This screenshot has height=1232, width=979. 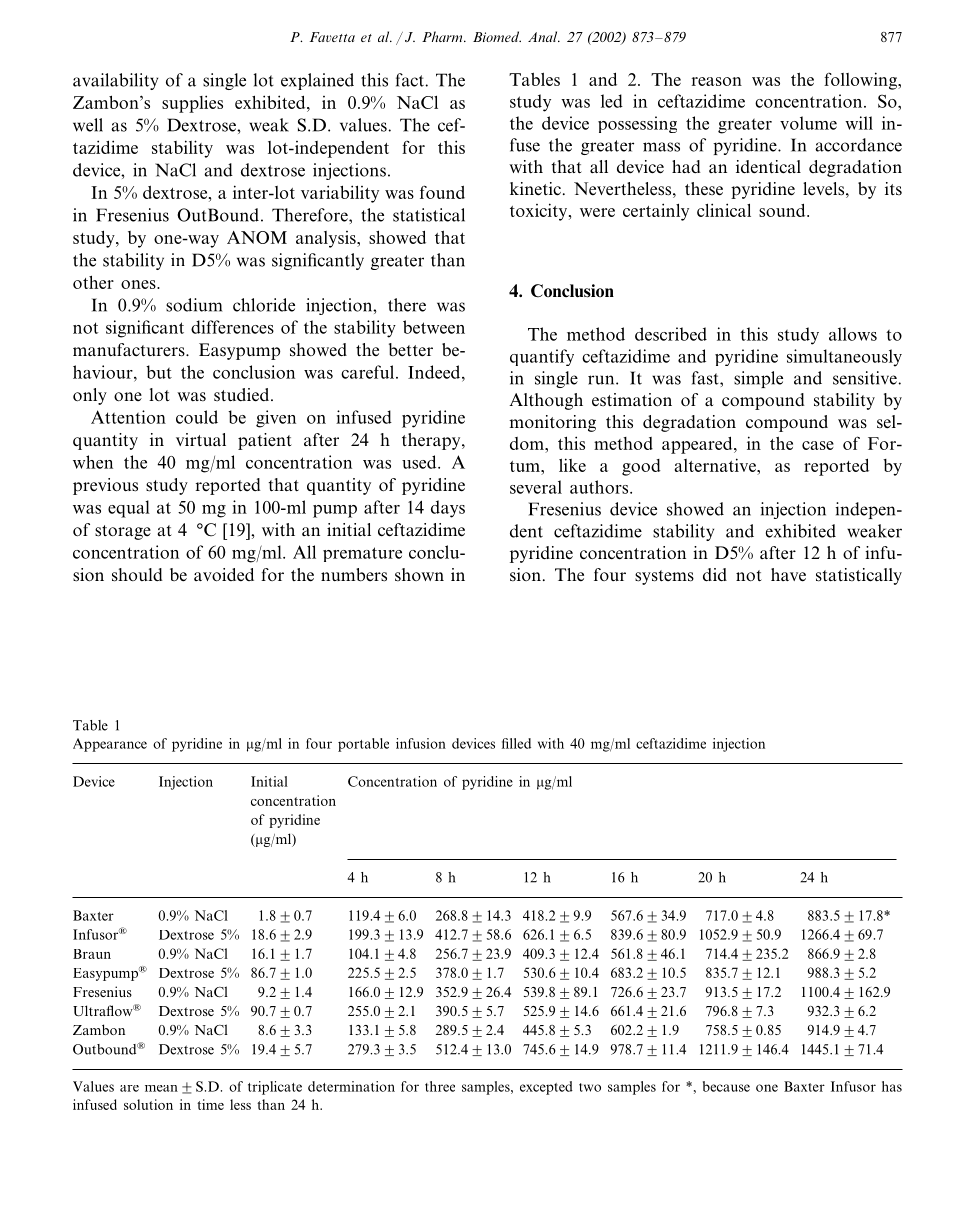 What do you see at coordinates (192, 104) in the screenshot?
I see `supplies` at bounding box center [192, 104].
